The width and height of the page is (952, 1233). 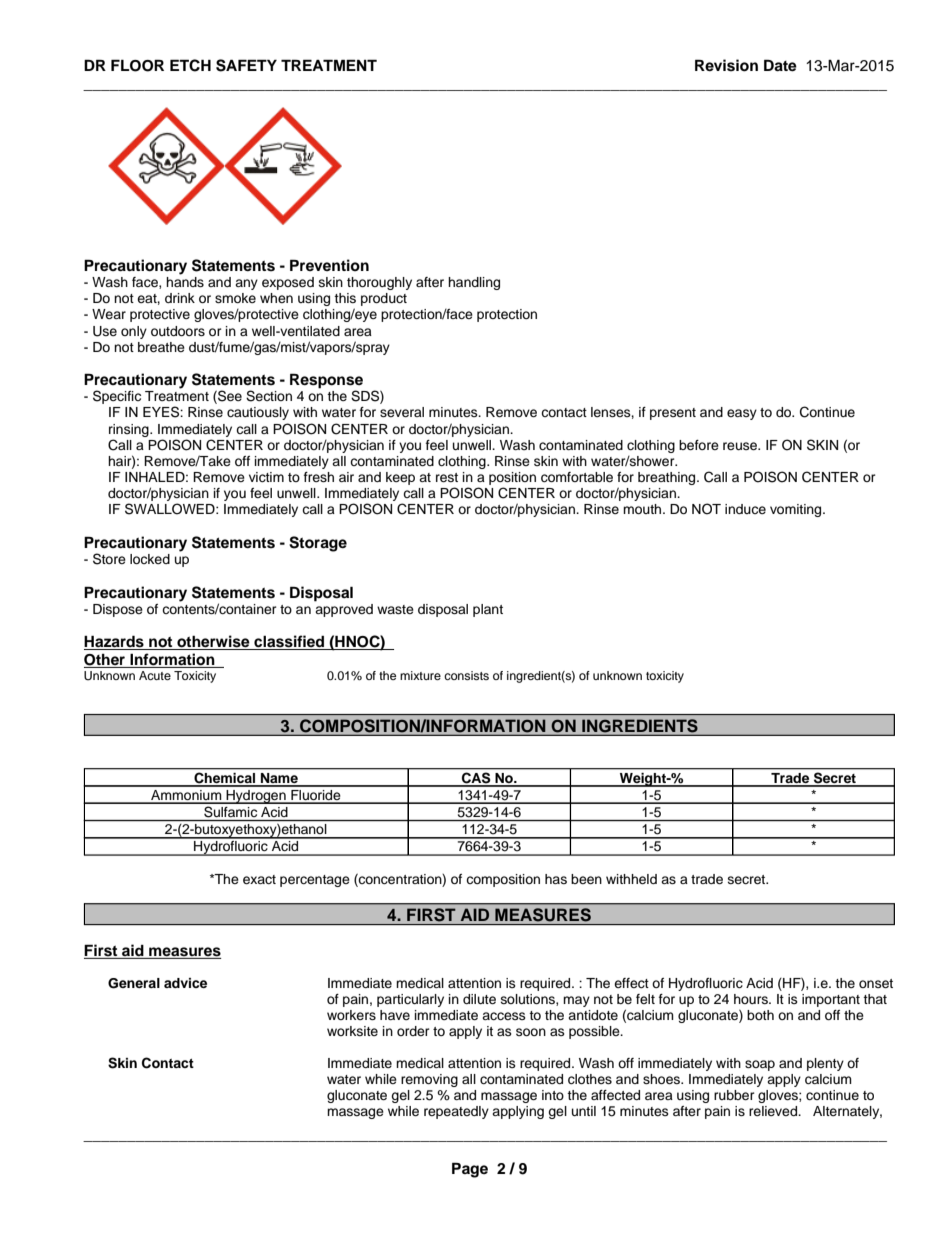 What do you see at coordinates (162, 412) in the page?
I see `EYES` at bounding box center [162, 412].
